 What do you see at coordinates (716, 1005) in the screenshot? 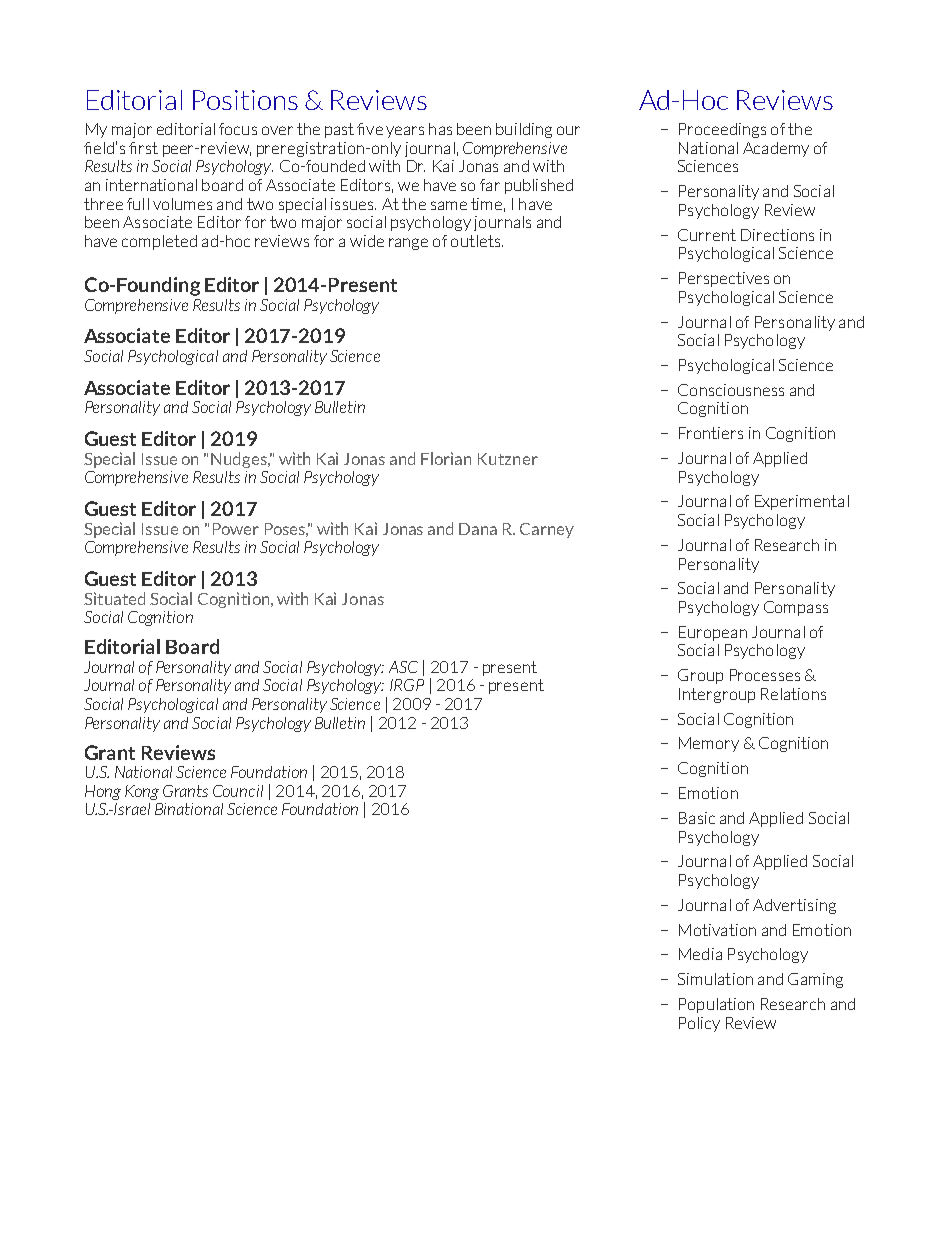
I see `Population` at bounding box center [716, 1005].
